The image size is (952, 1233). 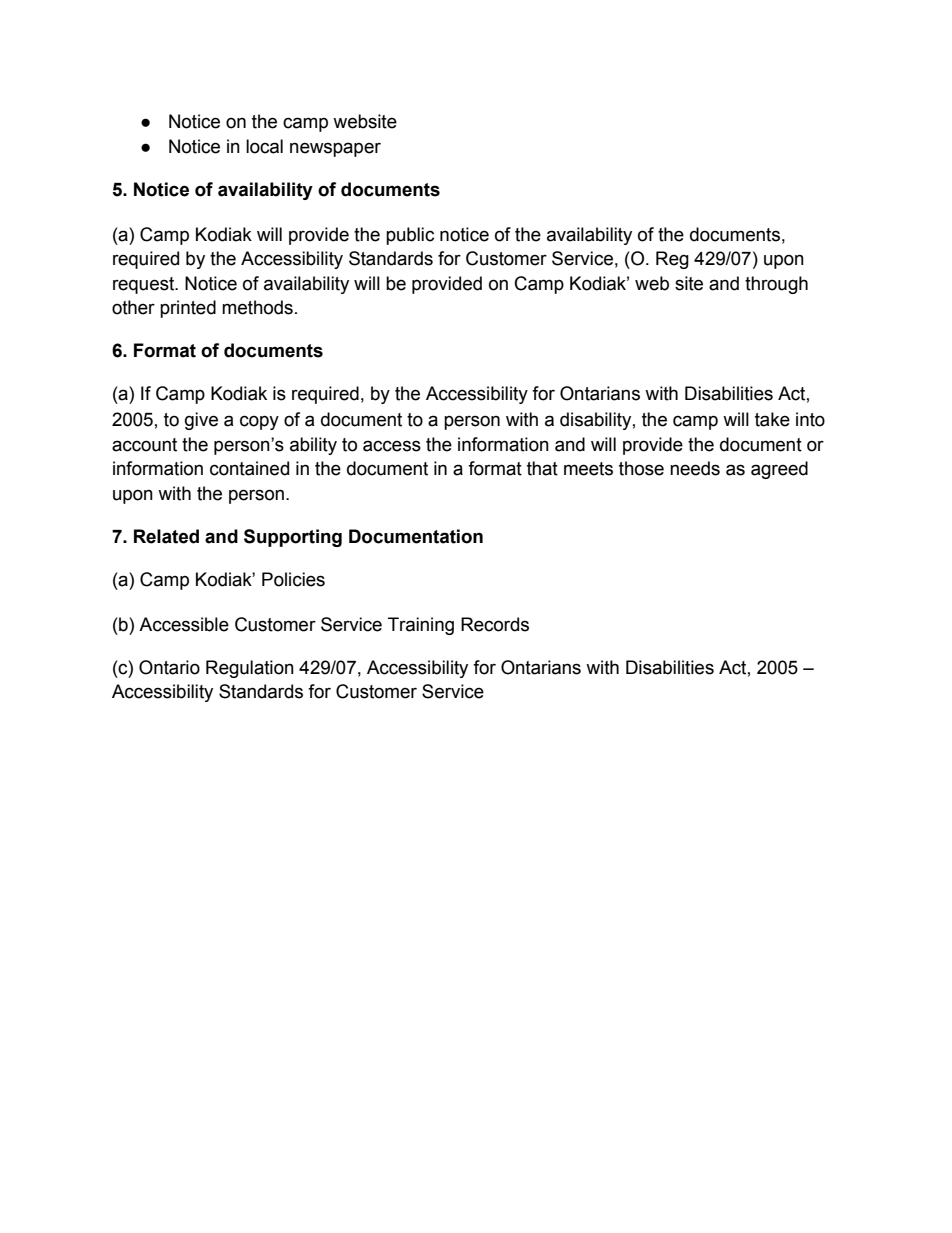 I want to click on local, so click(x=264, y=146).
